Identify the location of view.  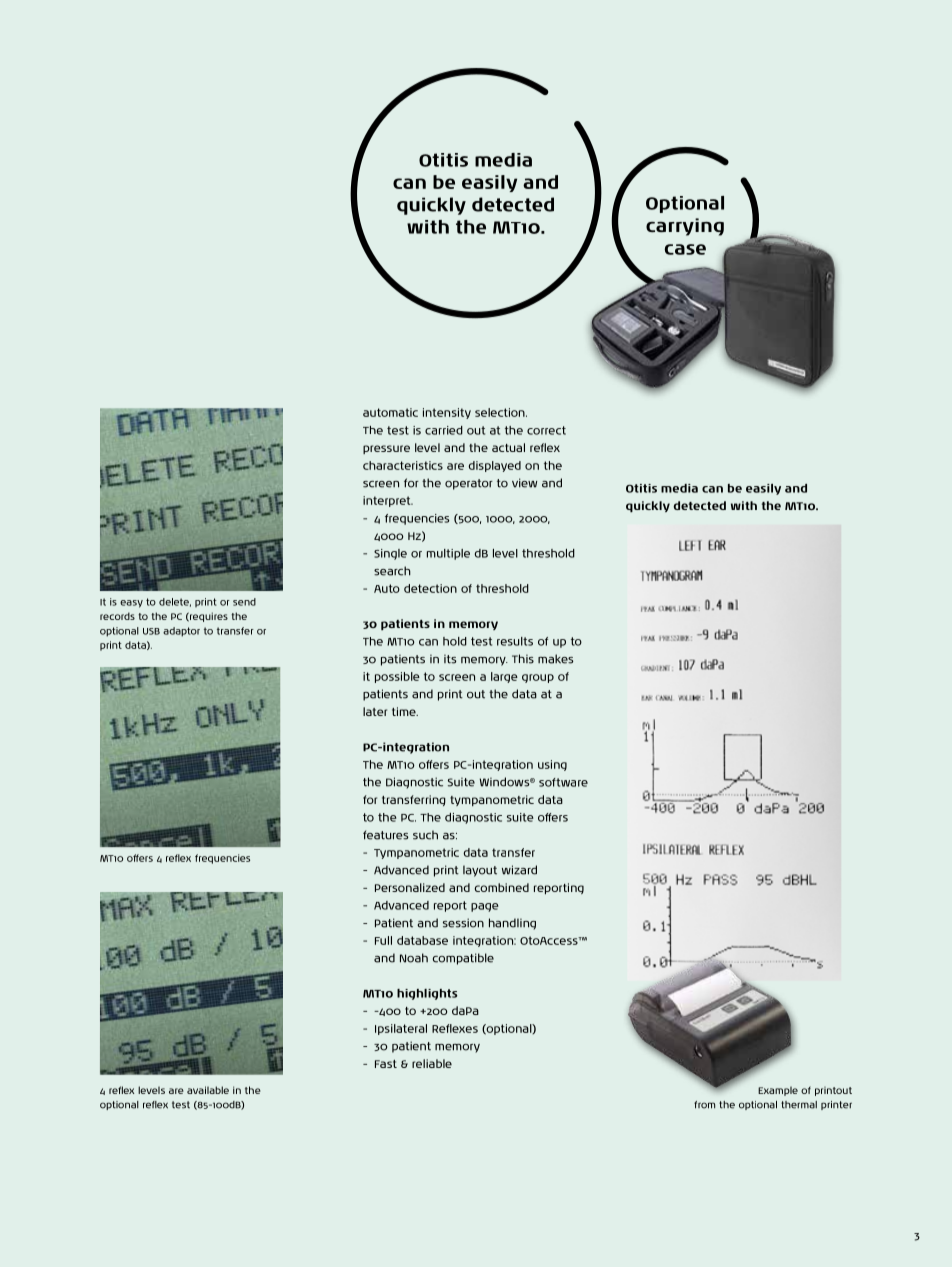
(524, 483).
